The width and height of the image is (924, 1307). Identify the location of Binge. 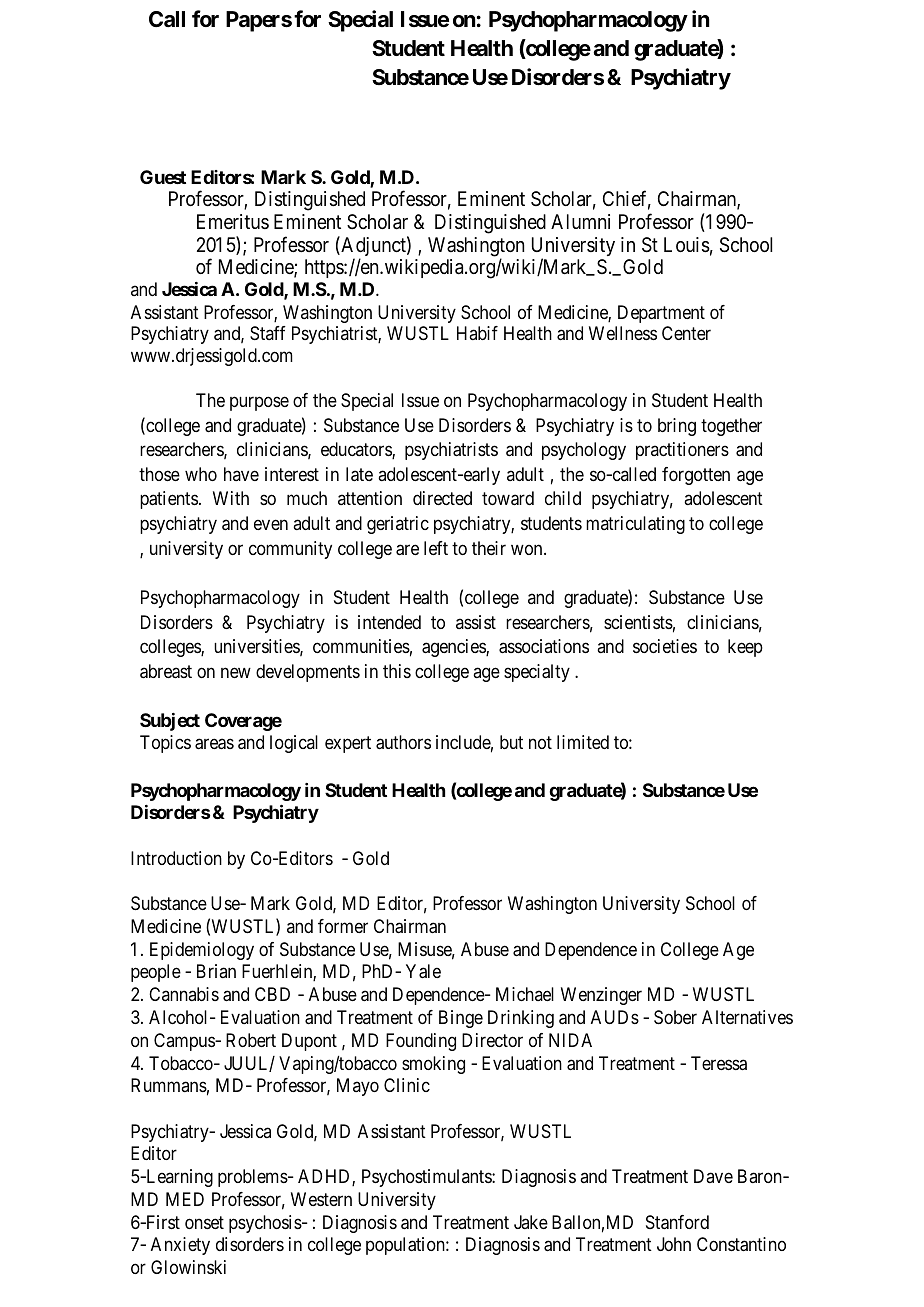
(461, 1019).
